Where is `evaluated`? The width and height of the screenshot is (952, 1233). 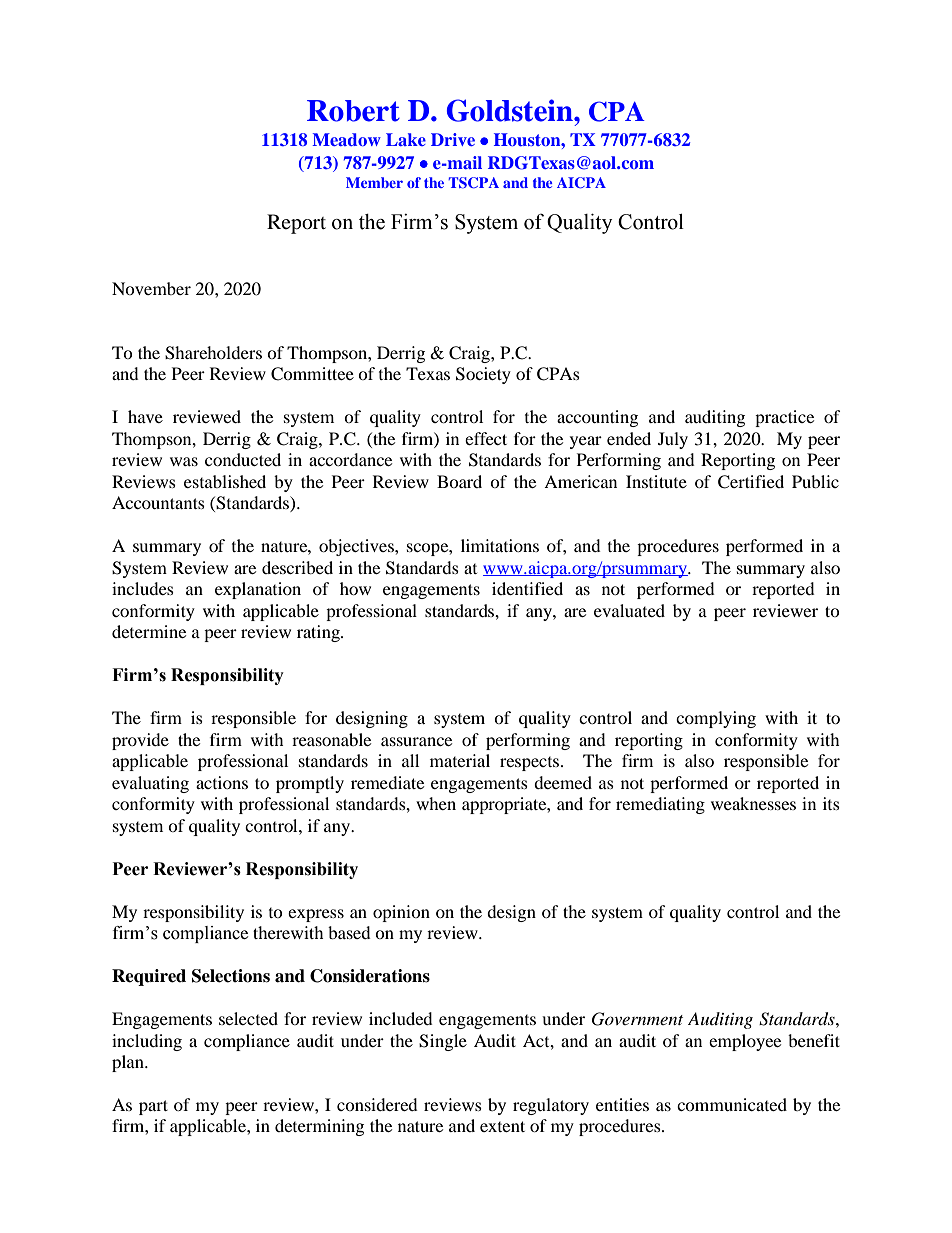
evaluated is located at coordinates (629, 610).
